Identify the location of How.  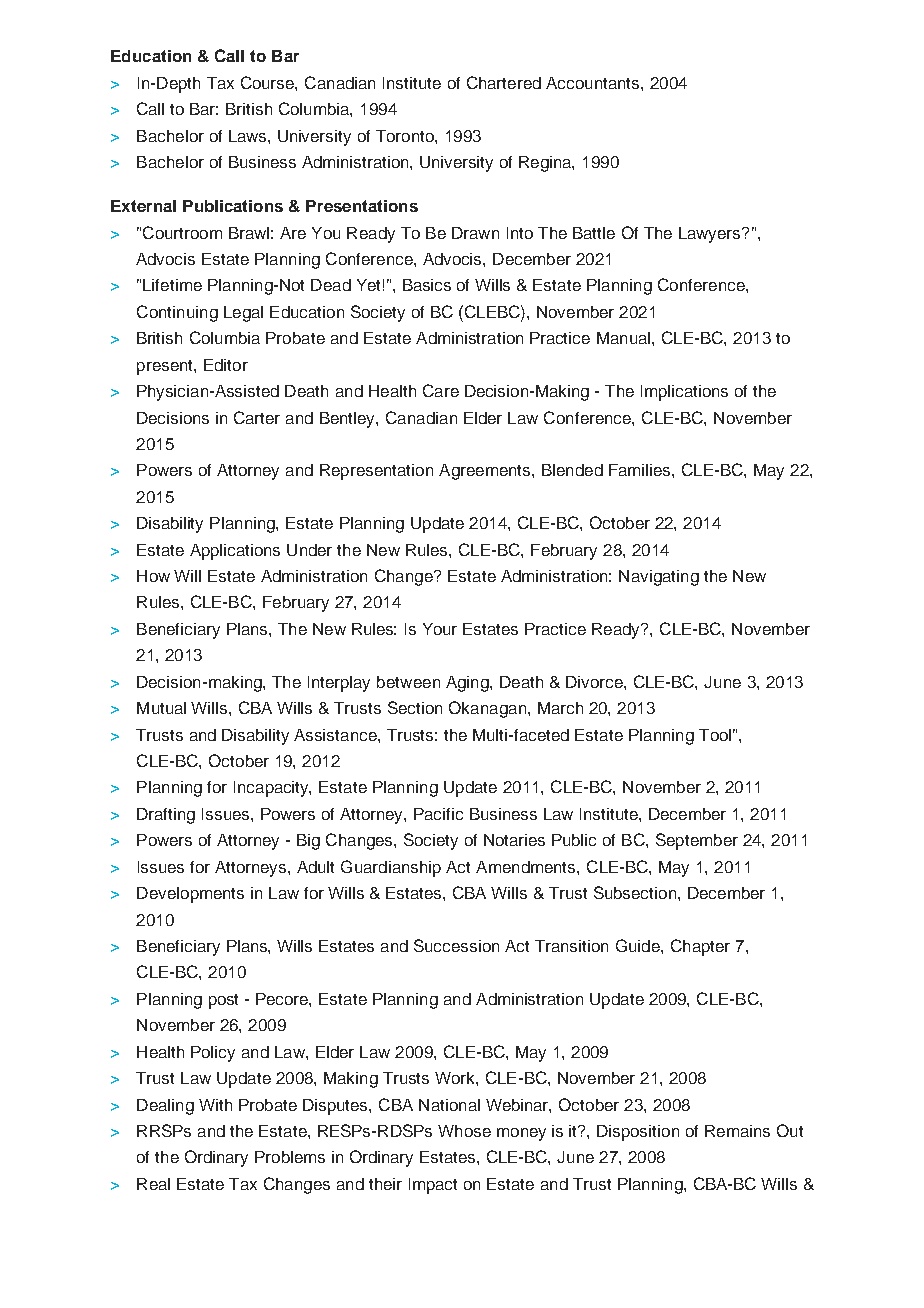
(153, 576).
